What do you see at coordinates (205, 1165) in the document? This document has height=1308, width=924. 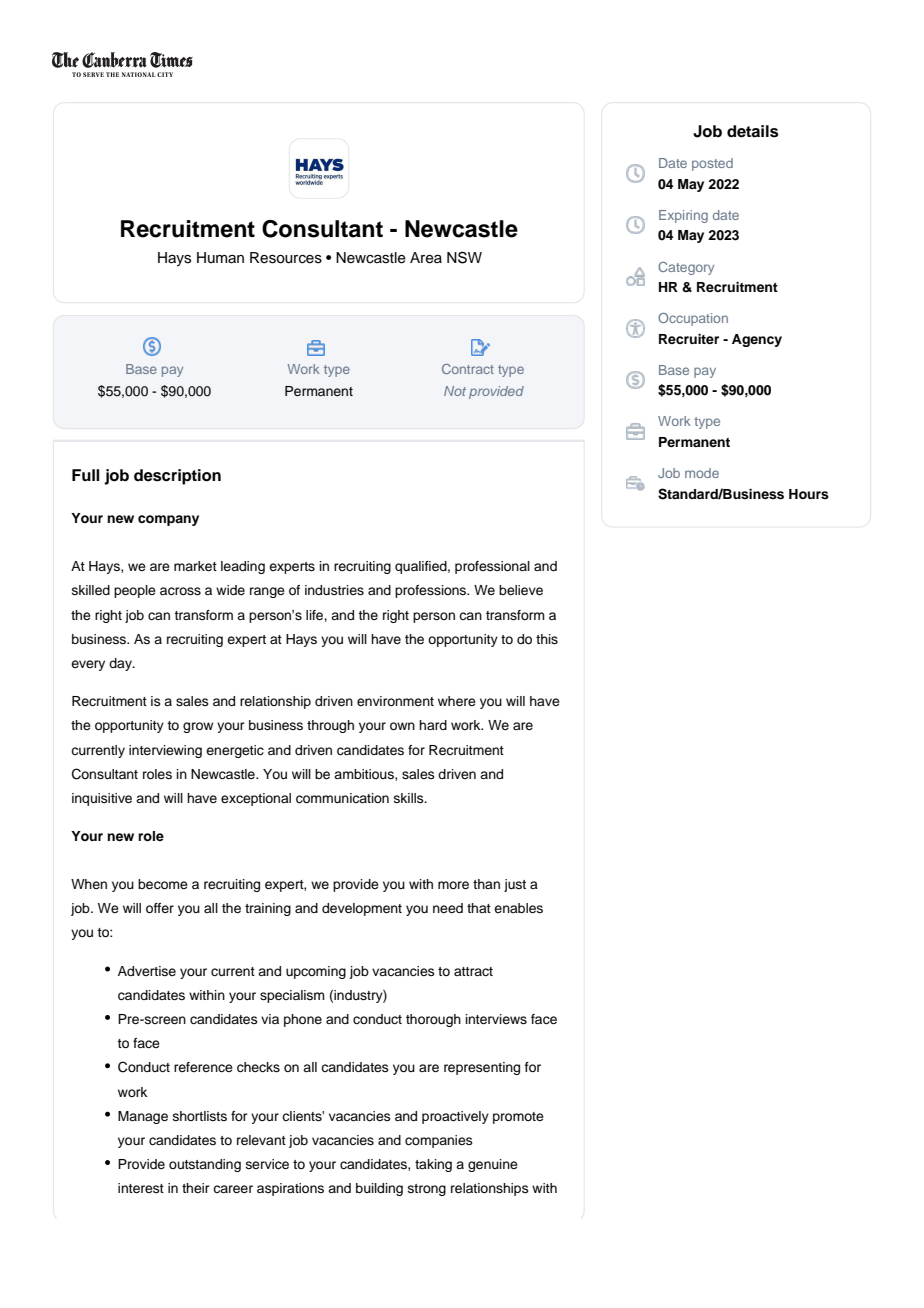 I see `outstanding` at bounding box center [205, 1165].
